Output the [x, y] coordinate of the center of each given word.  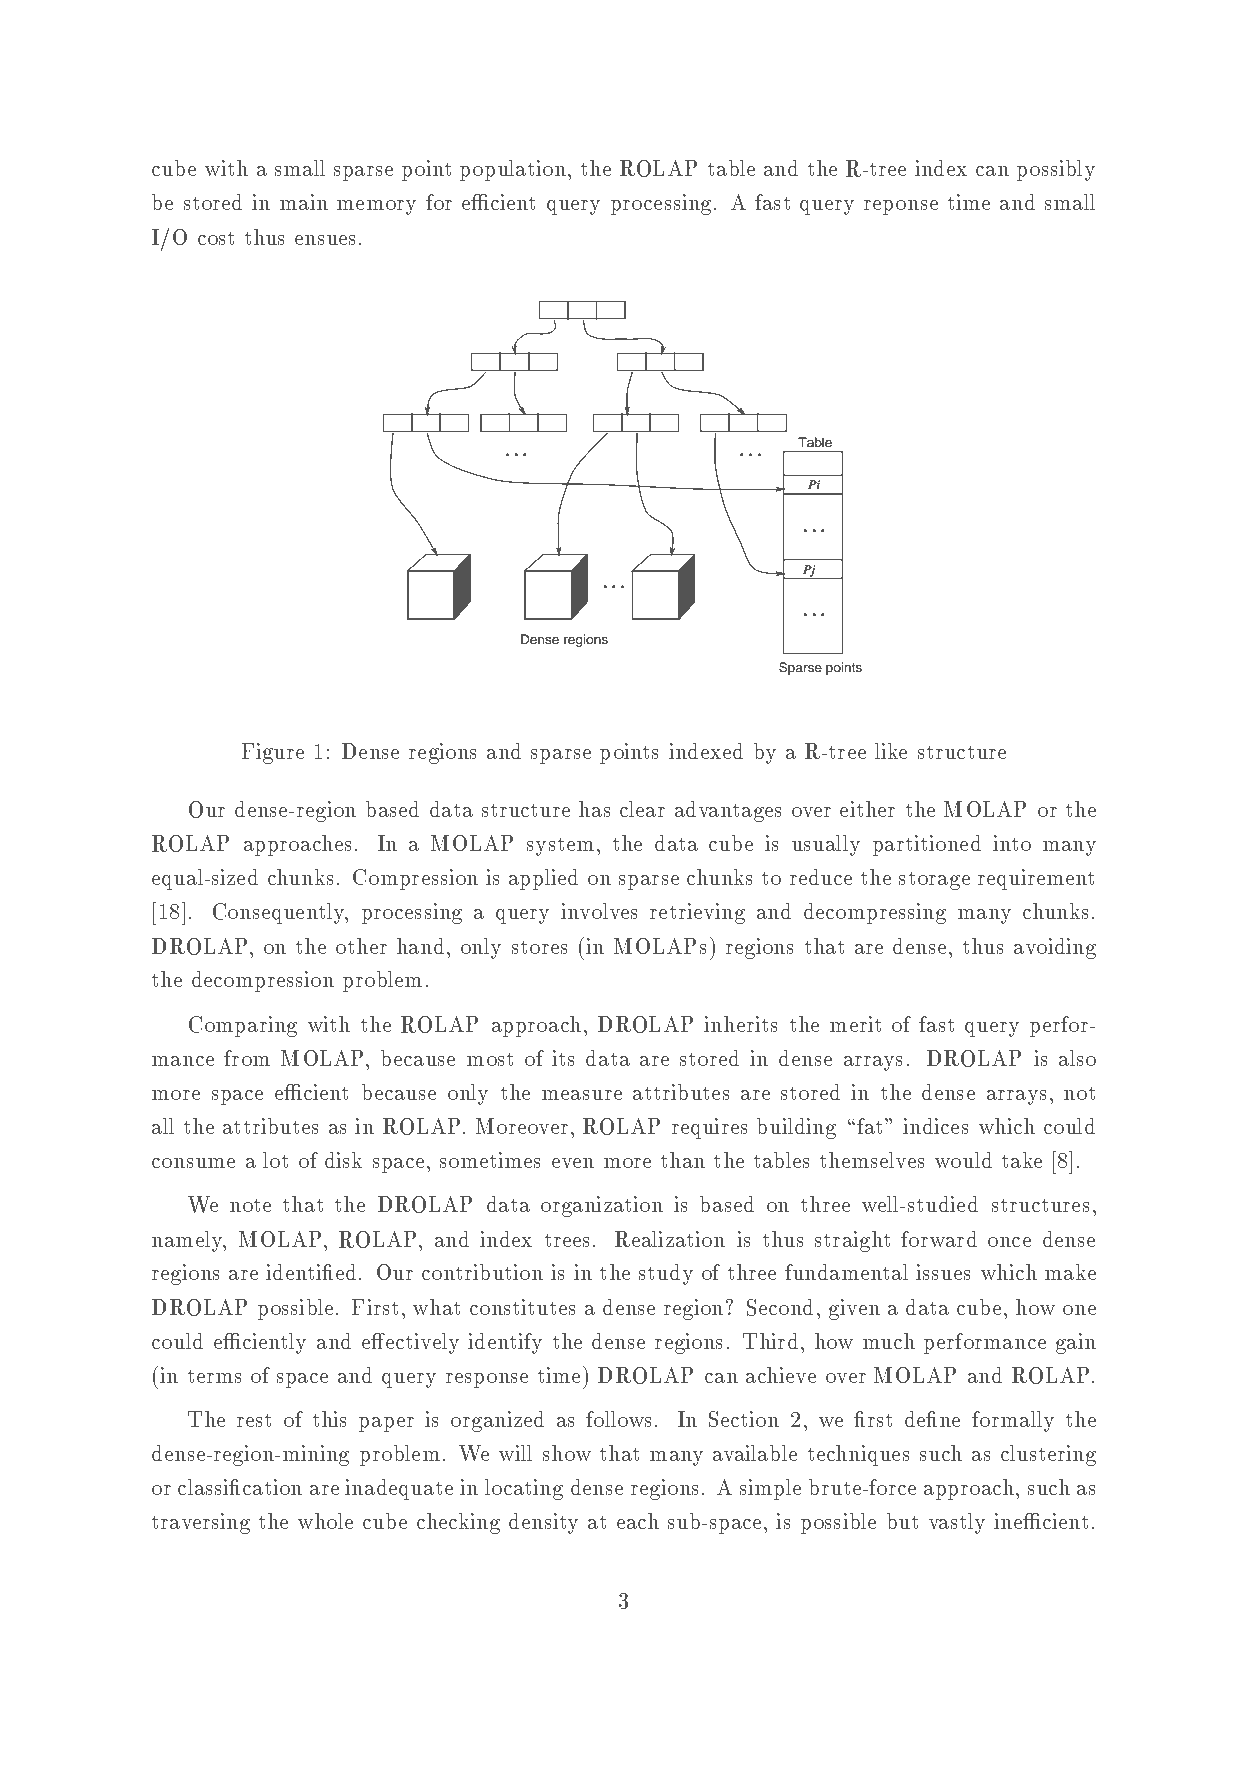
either [867, 809]
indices [935, 1126]
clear [642, 809]
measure [582, 1095]
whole [325, 1521]
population [513, 170]
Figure [273, 753]
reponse [901, 207]
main [304, 202]
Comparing [243, 1026]
